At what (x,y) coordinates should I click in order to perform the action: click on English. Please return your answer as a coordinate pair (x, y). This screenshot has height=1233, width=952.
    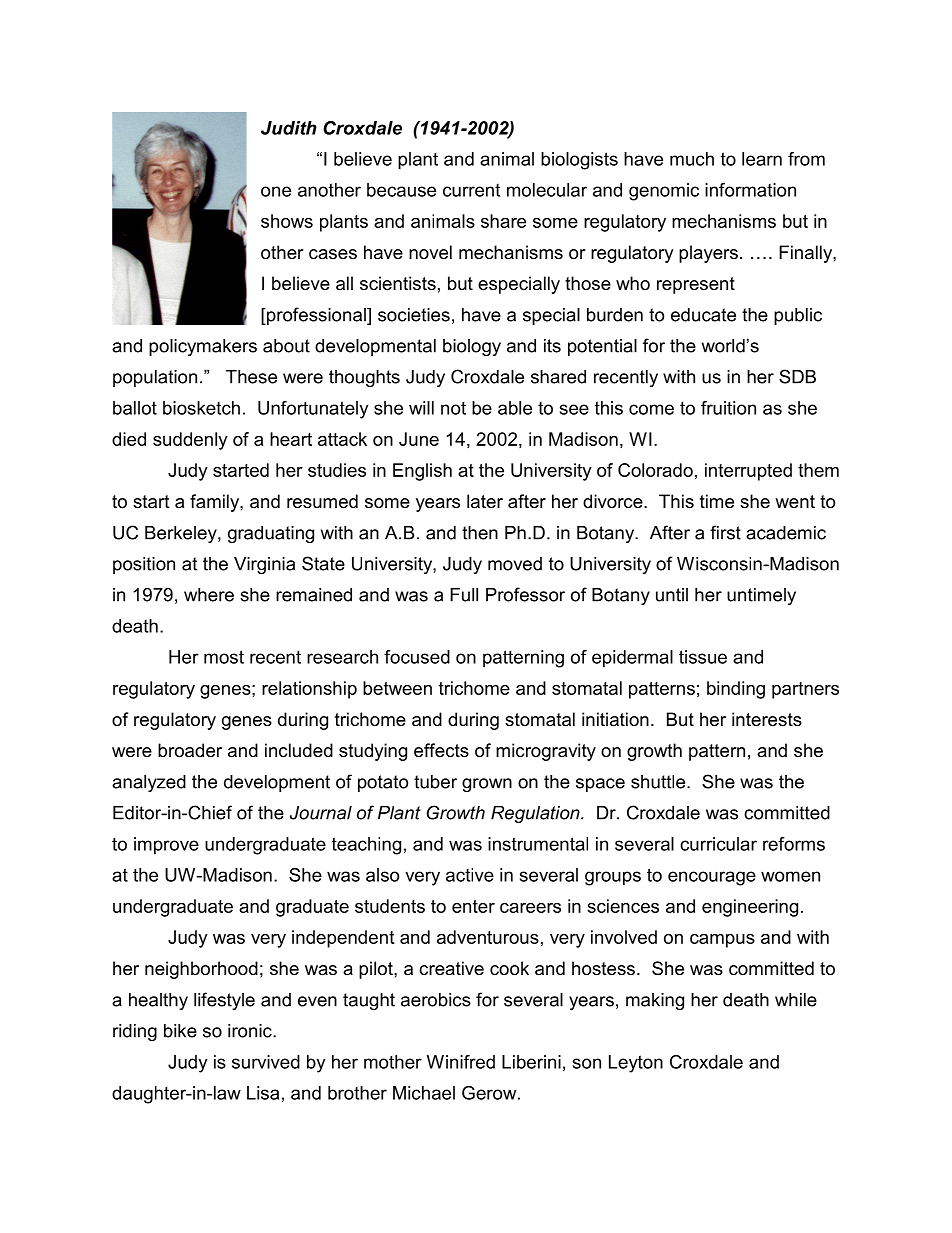
    Looking at the image, I should click on (422, 472).
